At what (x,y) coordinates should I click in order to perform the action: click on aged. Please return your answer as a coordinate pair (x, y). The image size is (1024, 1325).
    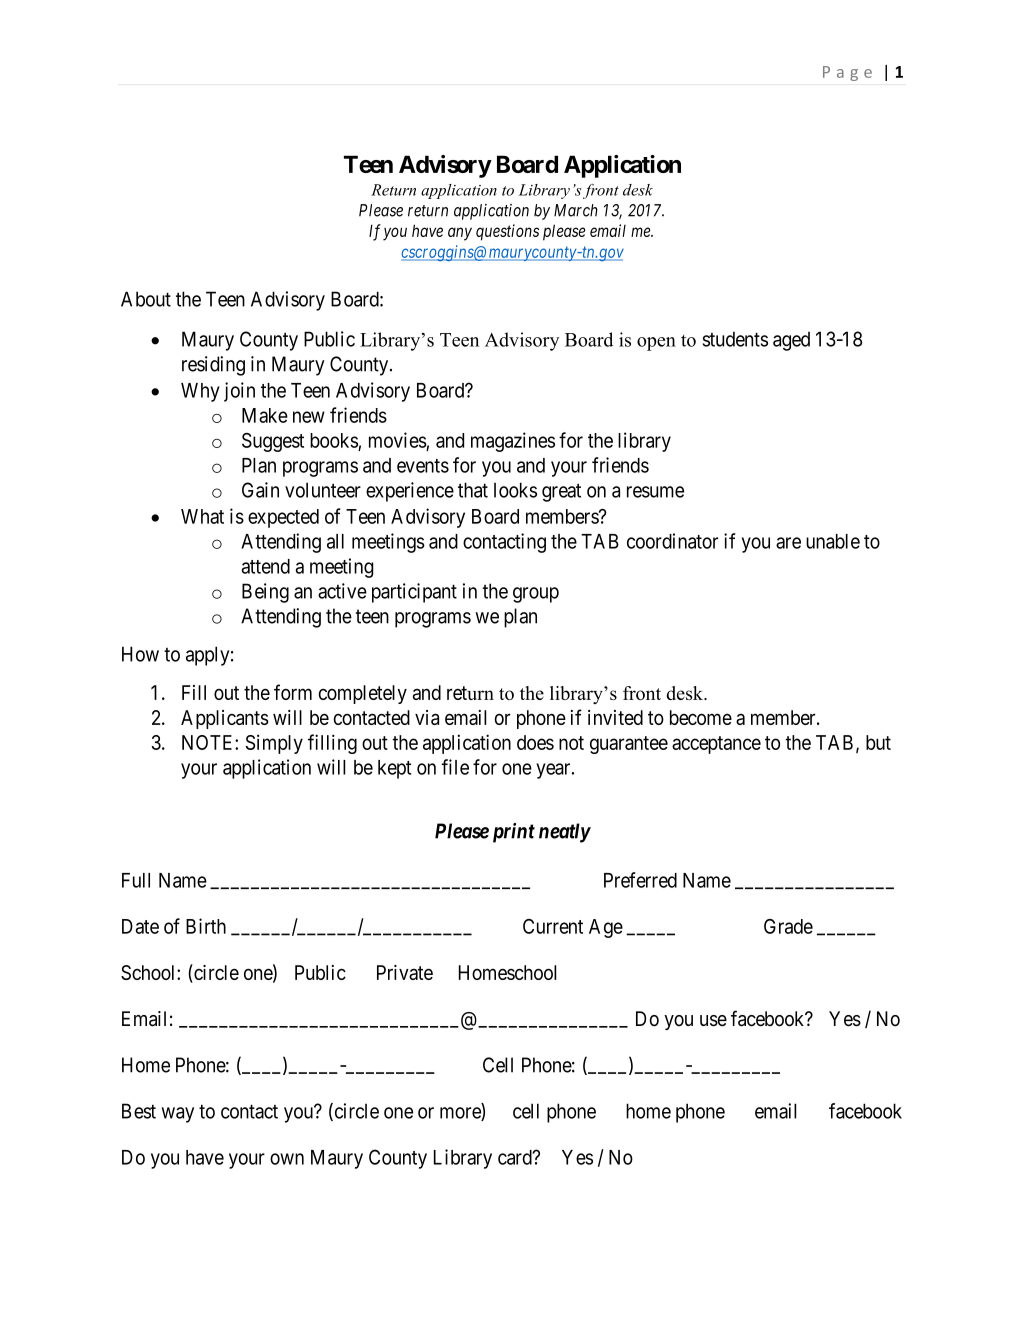
    Looking at the image, I should click on (791, 341).
